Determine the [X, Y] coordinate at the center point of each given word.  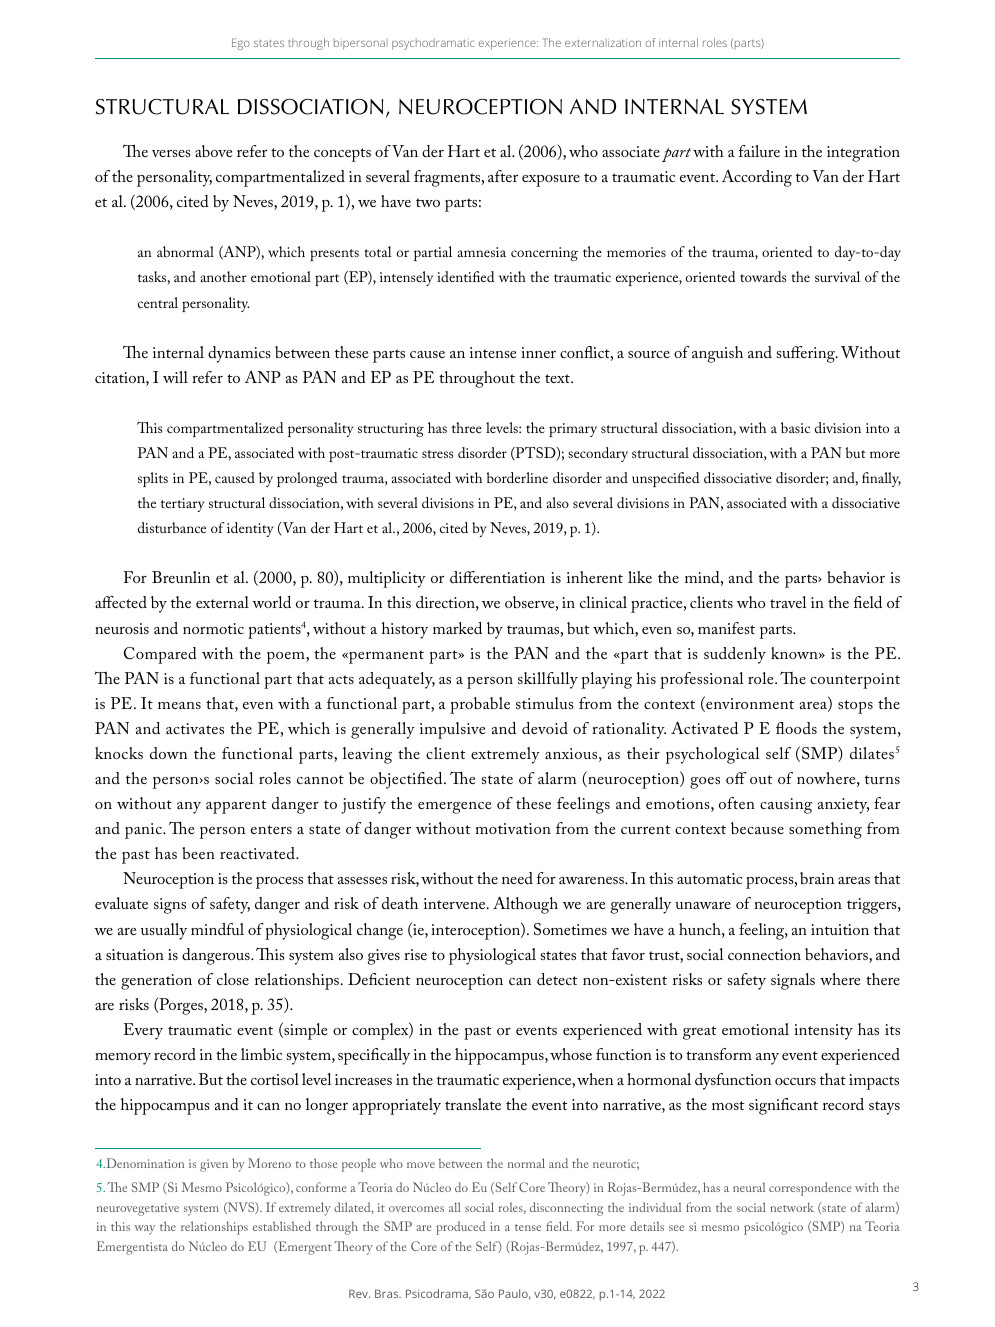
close [233, 979]
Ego [241, 44]
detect [557, 979]
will [175, 377]
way [144, 1230]
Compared [160, 655]
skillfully [548, 680]
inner [538, 352]
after [503, 176]
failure [759, 151]
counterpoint [855, 681]
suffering [807, 354]
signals [793, 981]
